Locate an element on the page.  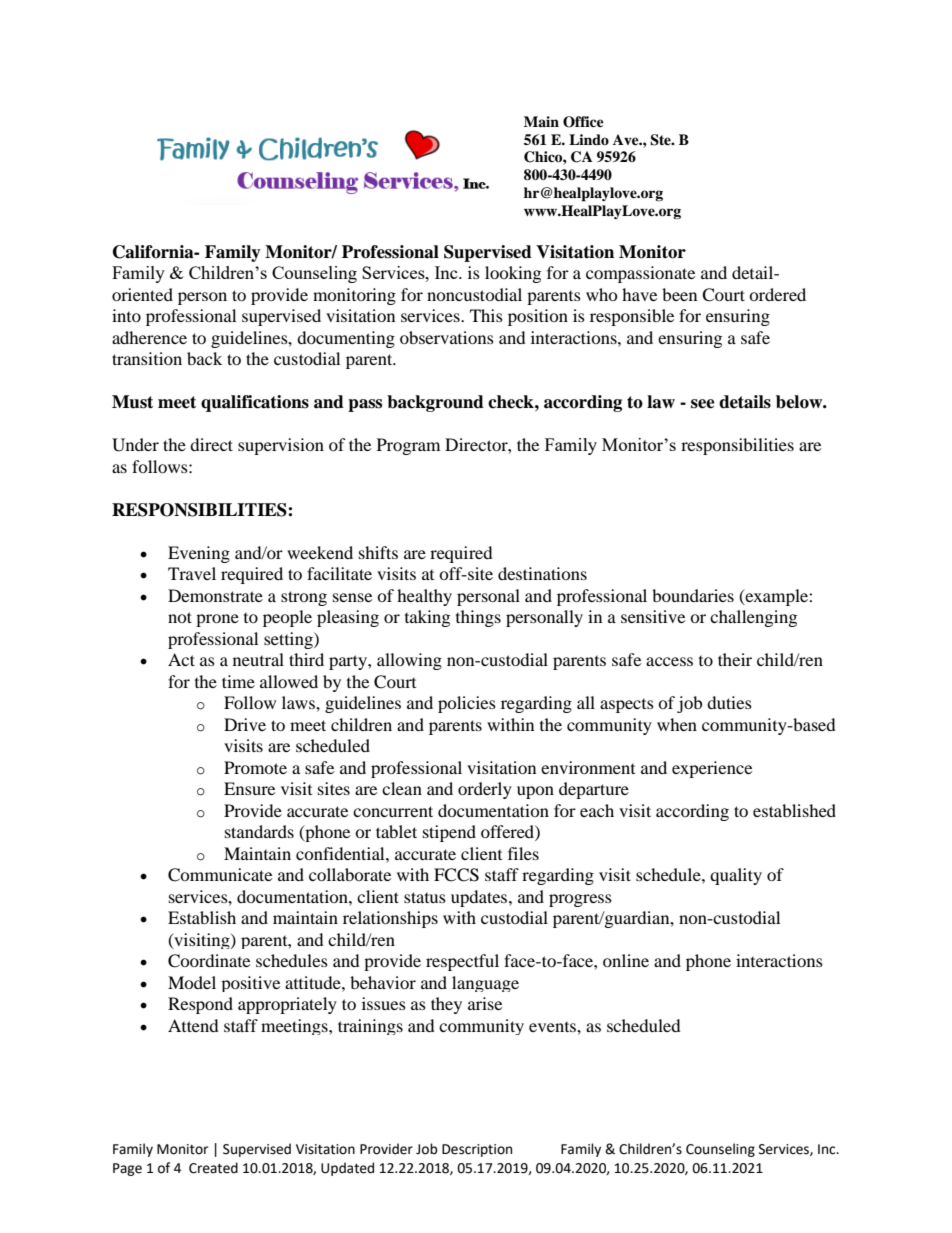
Ensure is located at coordinates (249, 788).
